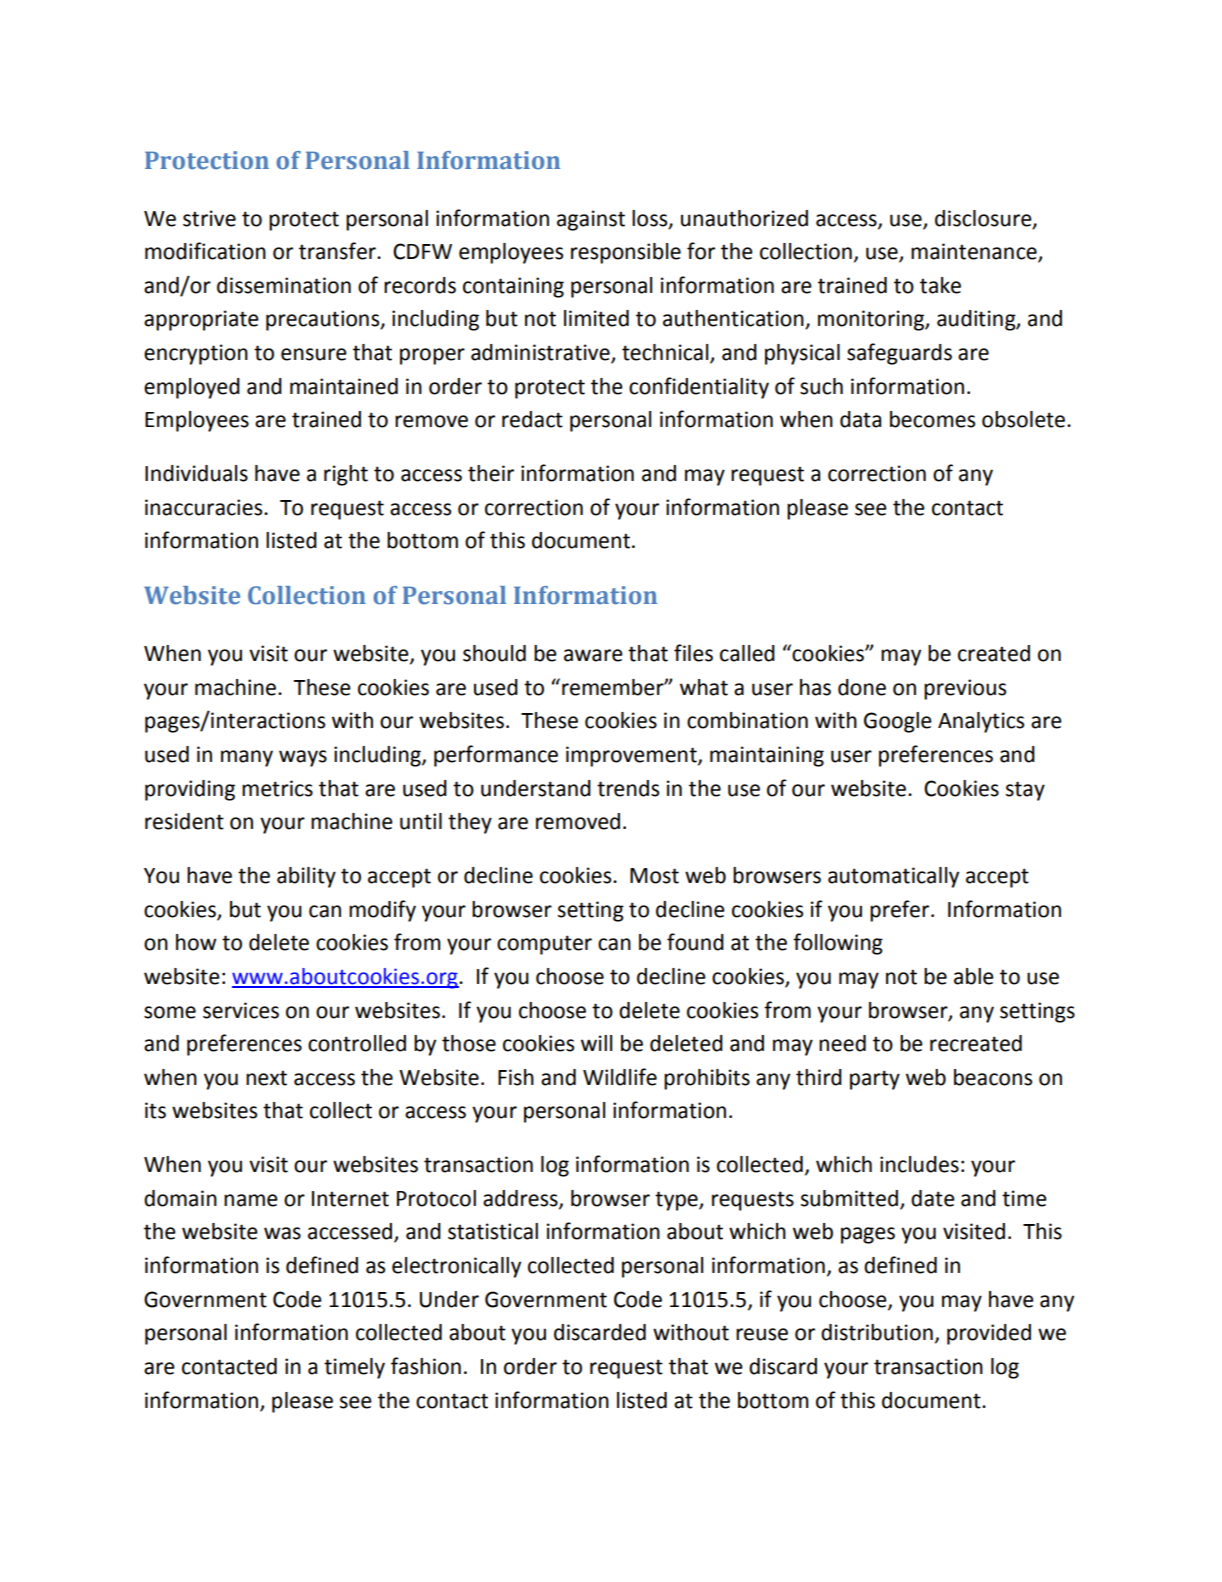 Image resolution: width=1222 pixels, height=1582 pixels. I want to click on metrics, so click(277, 788).
